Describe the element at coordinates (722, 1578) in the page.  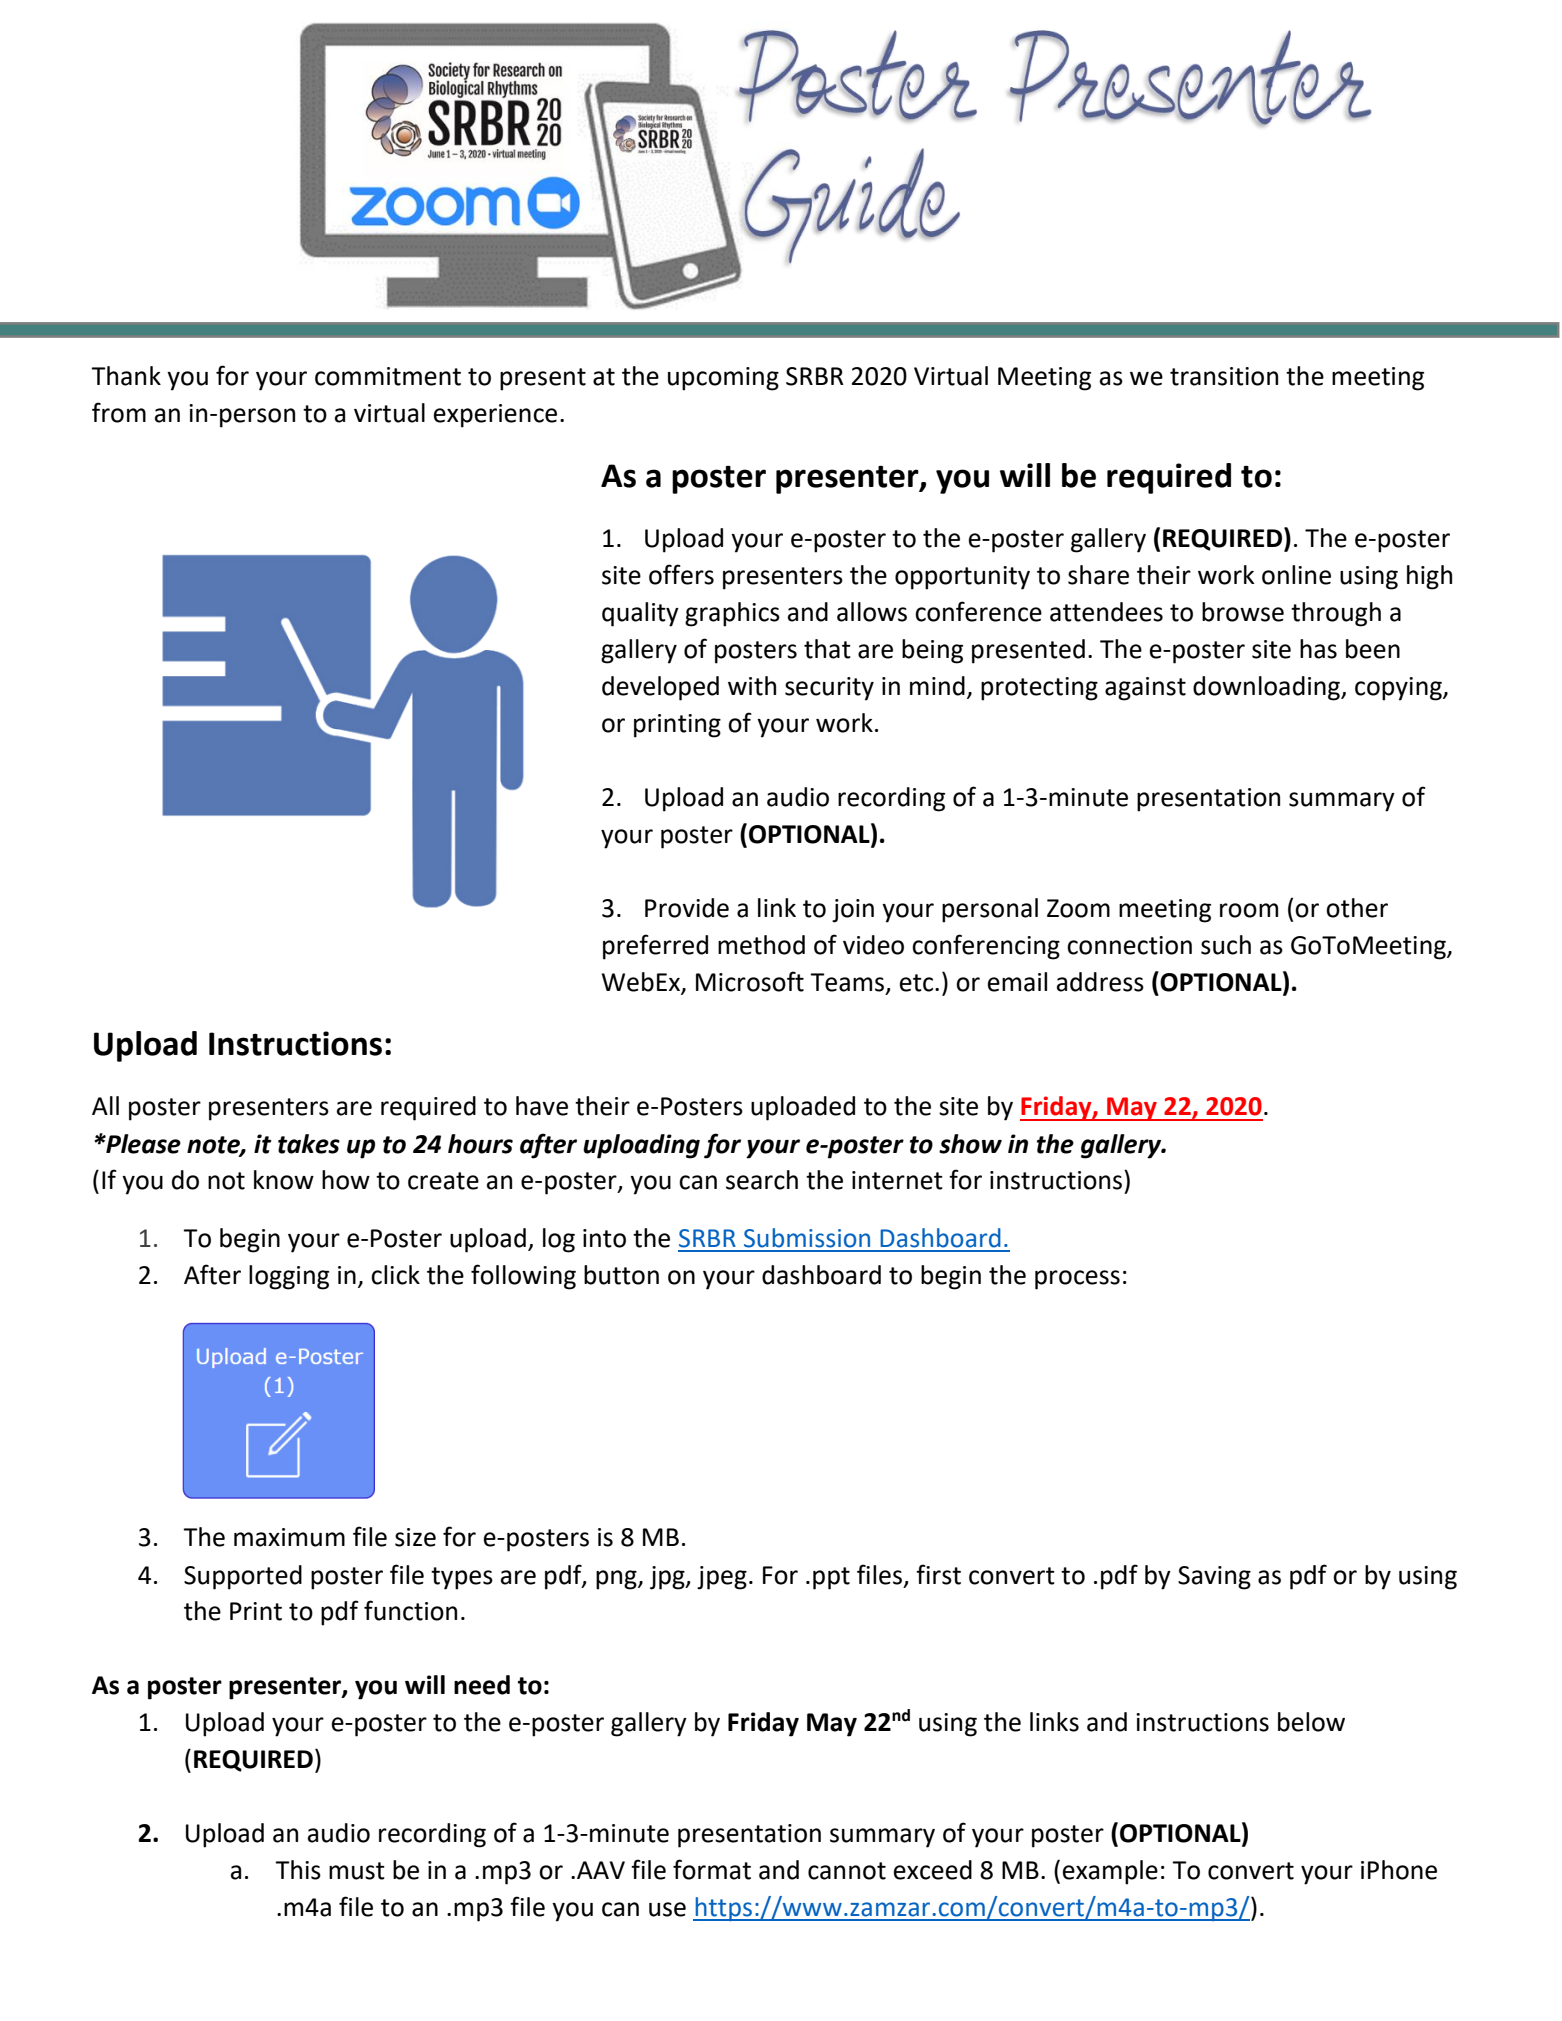
I see `jpeg` at that location.
